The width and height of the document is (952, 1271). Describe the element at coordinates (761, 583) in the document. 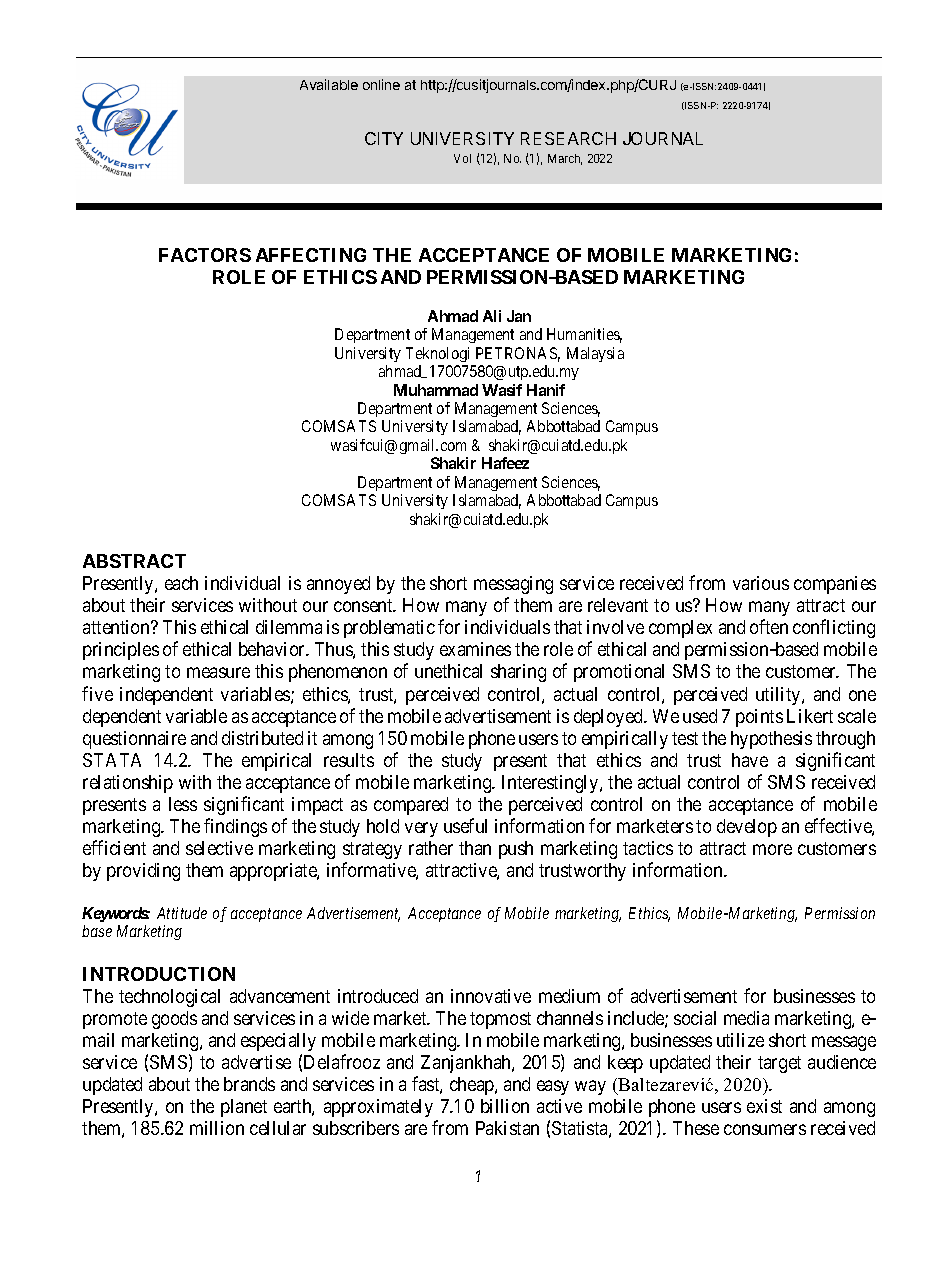

I see `various` at that location.
